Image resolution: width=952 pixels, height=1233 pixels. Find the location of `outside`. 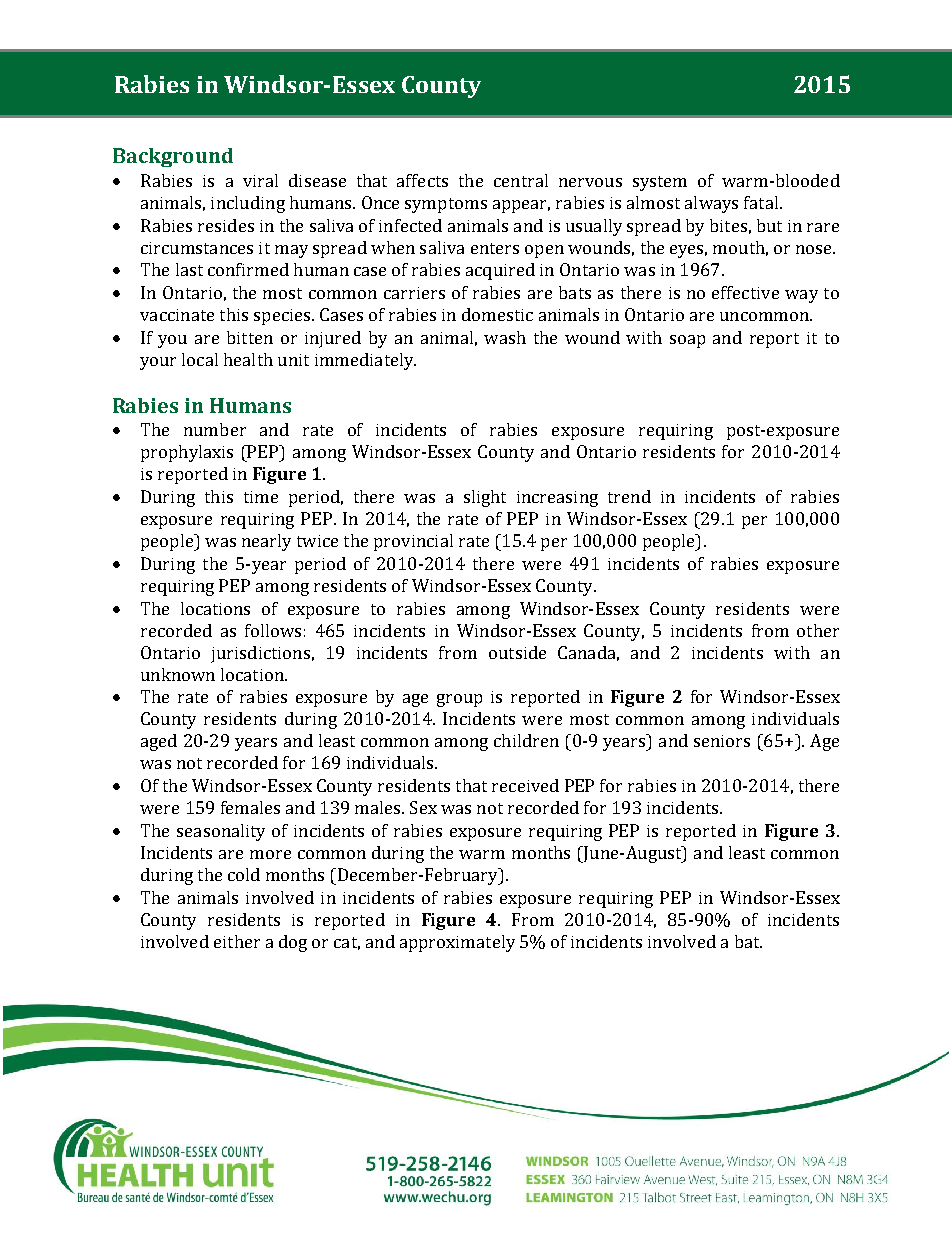

outside is located at coordinates (517, 652).
